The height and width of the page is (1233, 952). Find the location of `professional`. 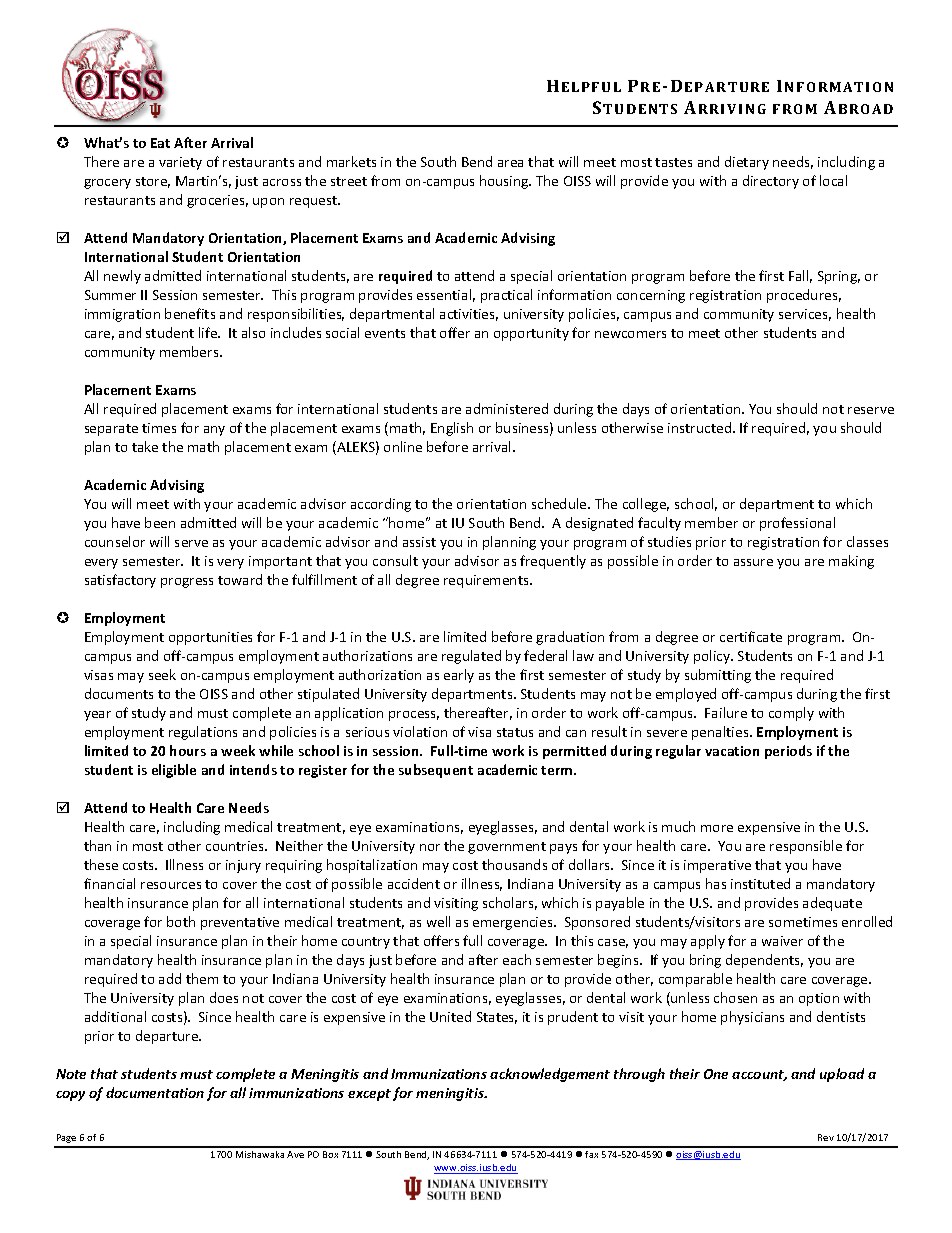

professional is located at coordinates (797, 524).
